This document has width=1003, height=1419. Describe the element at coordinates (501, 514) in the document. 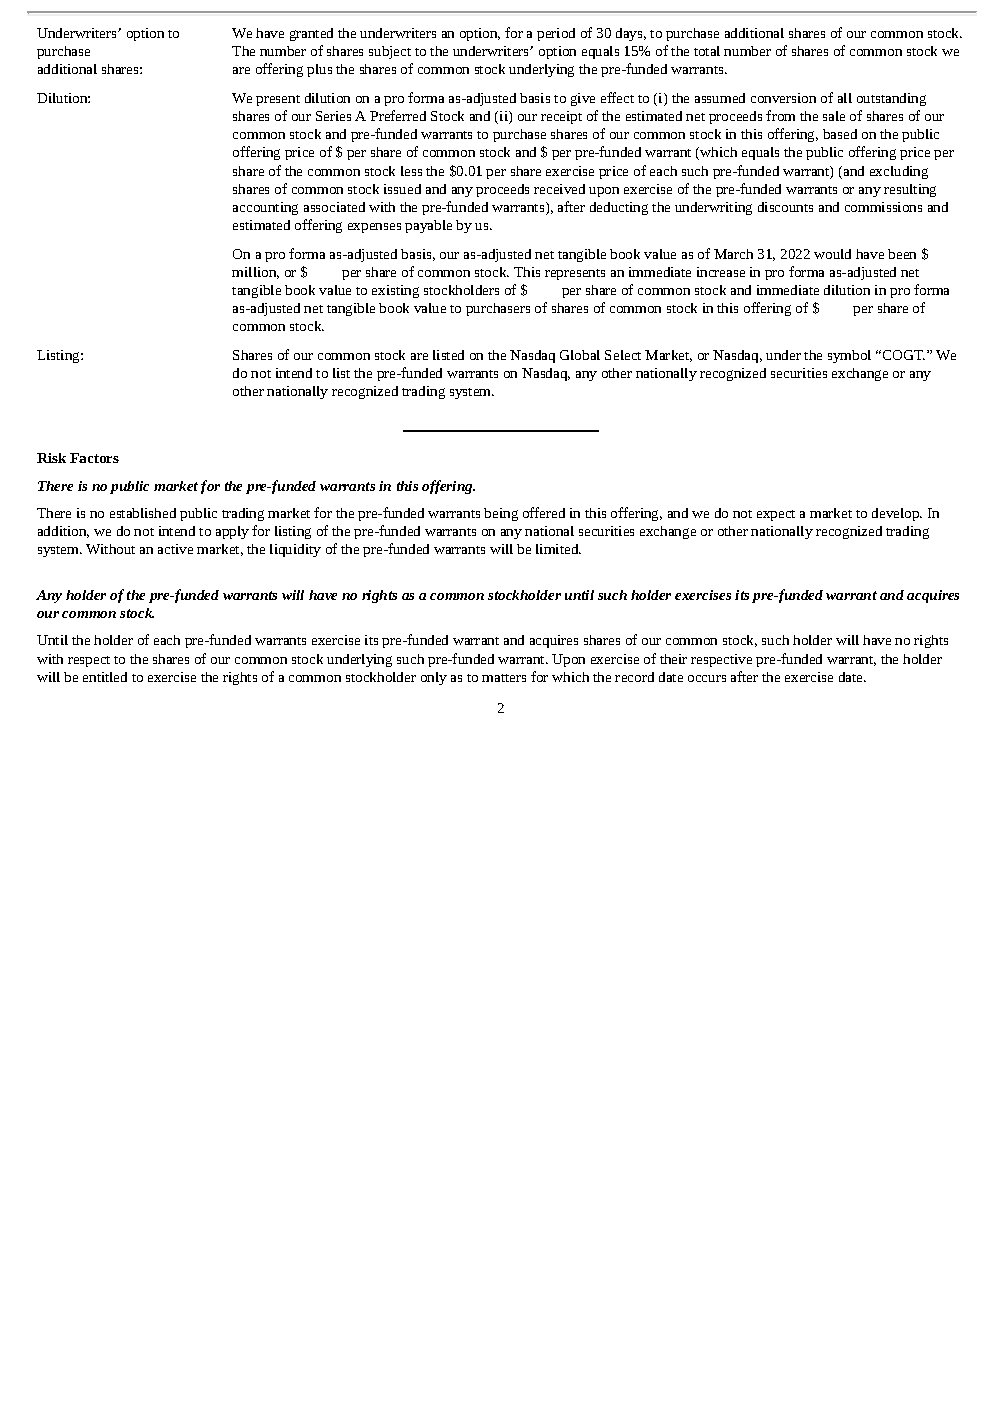

I see `being` at that location.
